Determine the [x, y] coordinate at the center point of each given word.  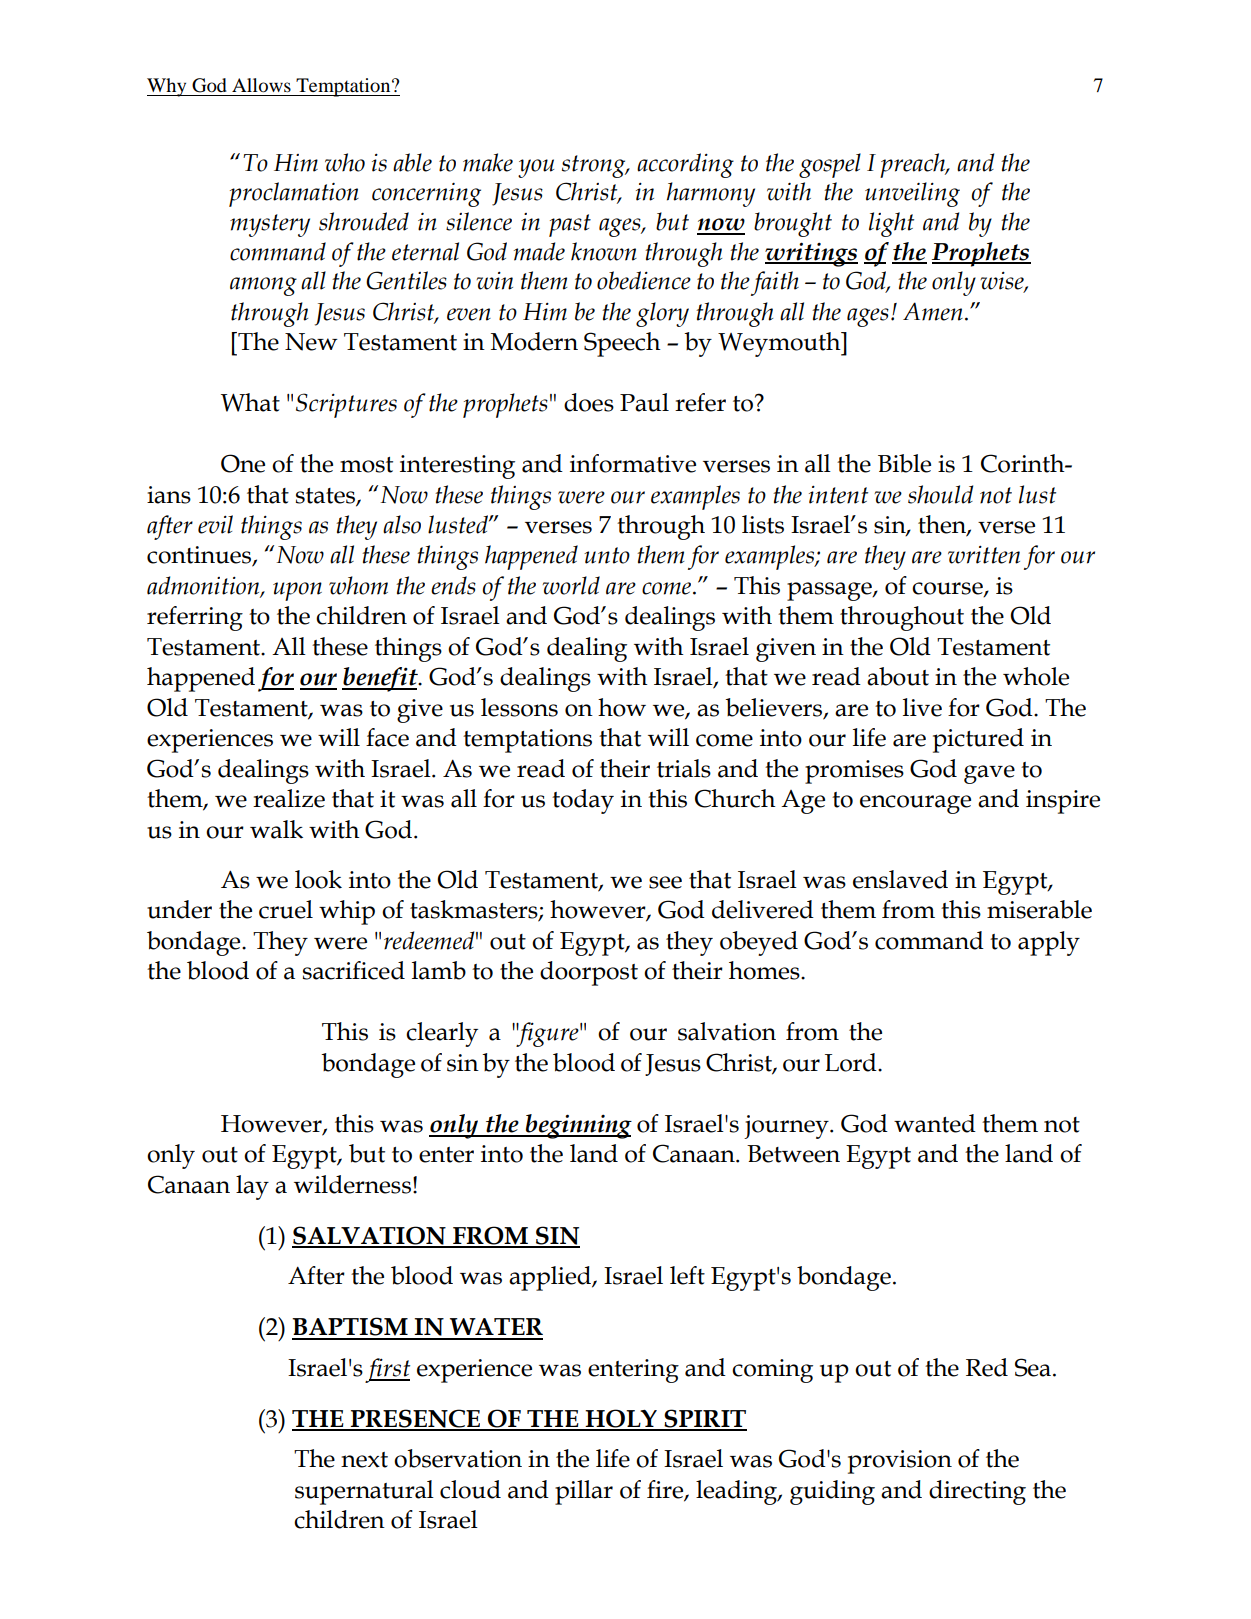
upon [297, 591]
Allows [261, 85]
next [364, 1460]
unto [607, 555]
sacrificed [354, 970]
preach [914, 165]
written [984, 555]
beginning [578, 1126]
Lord [852, 1062]
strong [595, 166]
